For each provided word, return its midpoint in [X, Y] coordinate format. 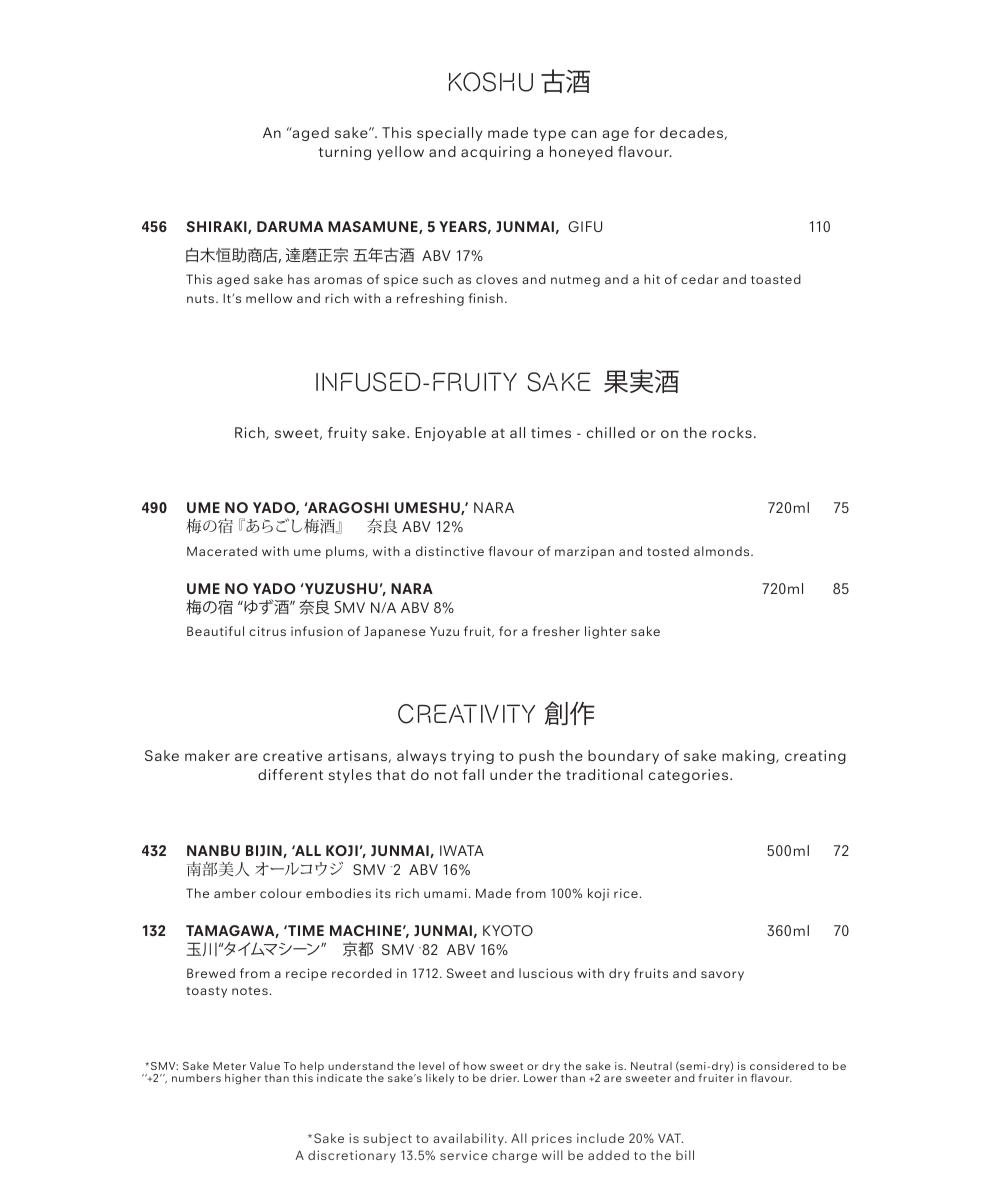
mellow [269, 298]
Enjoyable [450, 434]
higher [243, 1079]
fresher [556, 631]
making [749, 757]
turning [345, 153]
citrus [267, 631]
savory [722, 976]
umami [445, 893]
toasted [776, 279]
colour [281, 893]
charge [514, 1156]
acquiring [496, 153]
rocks [732, 432]
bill [685, 1155]
